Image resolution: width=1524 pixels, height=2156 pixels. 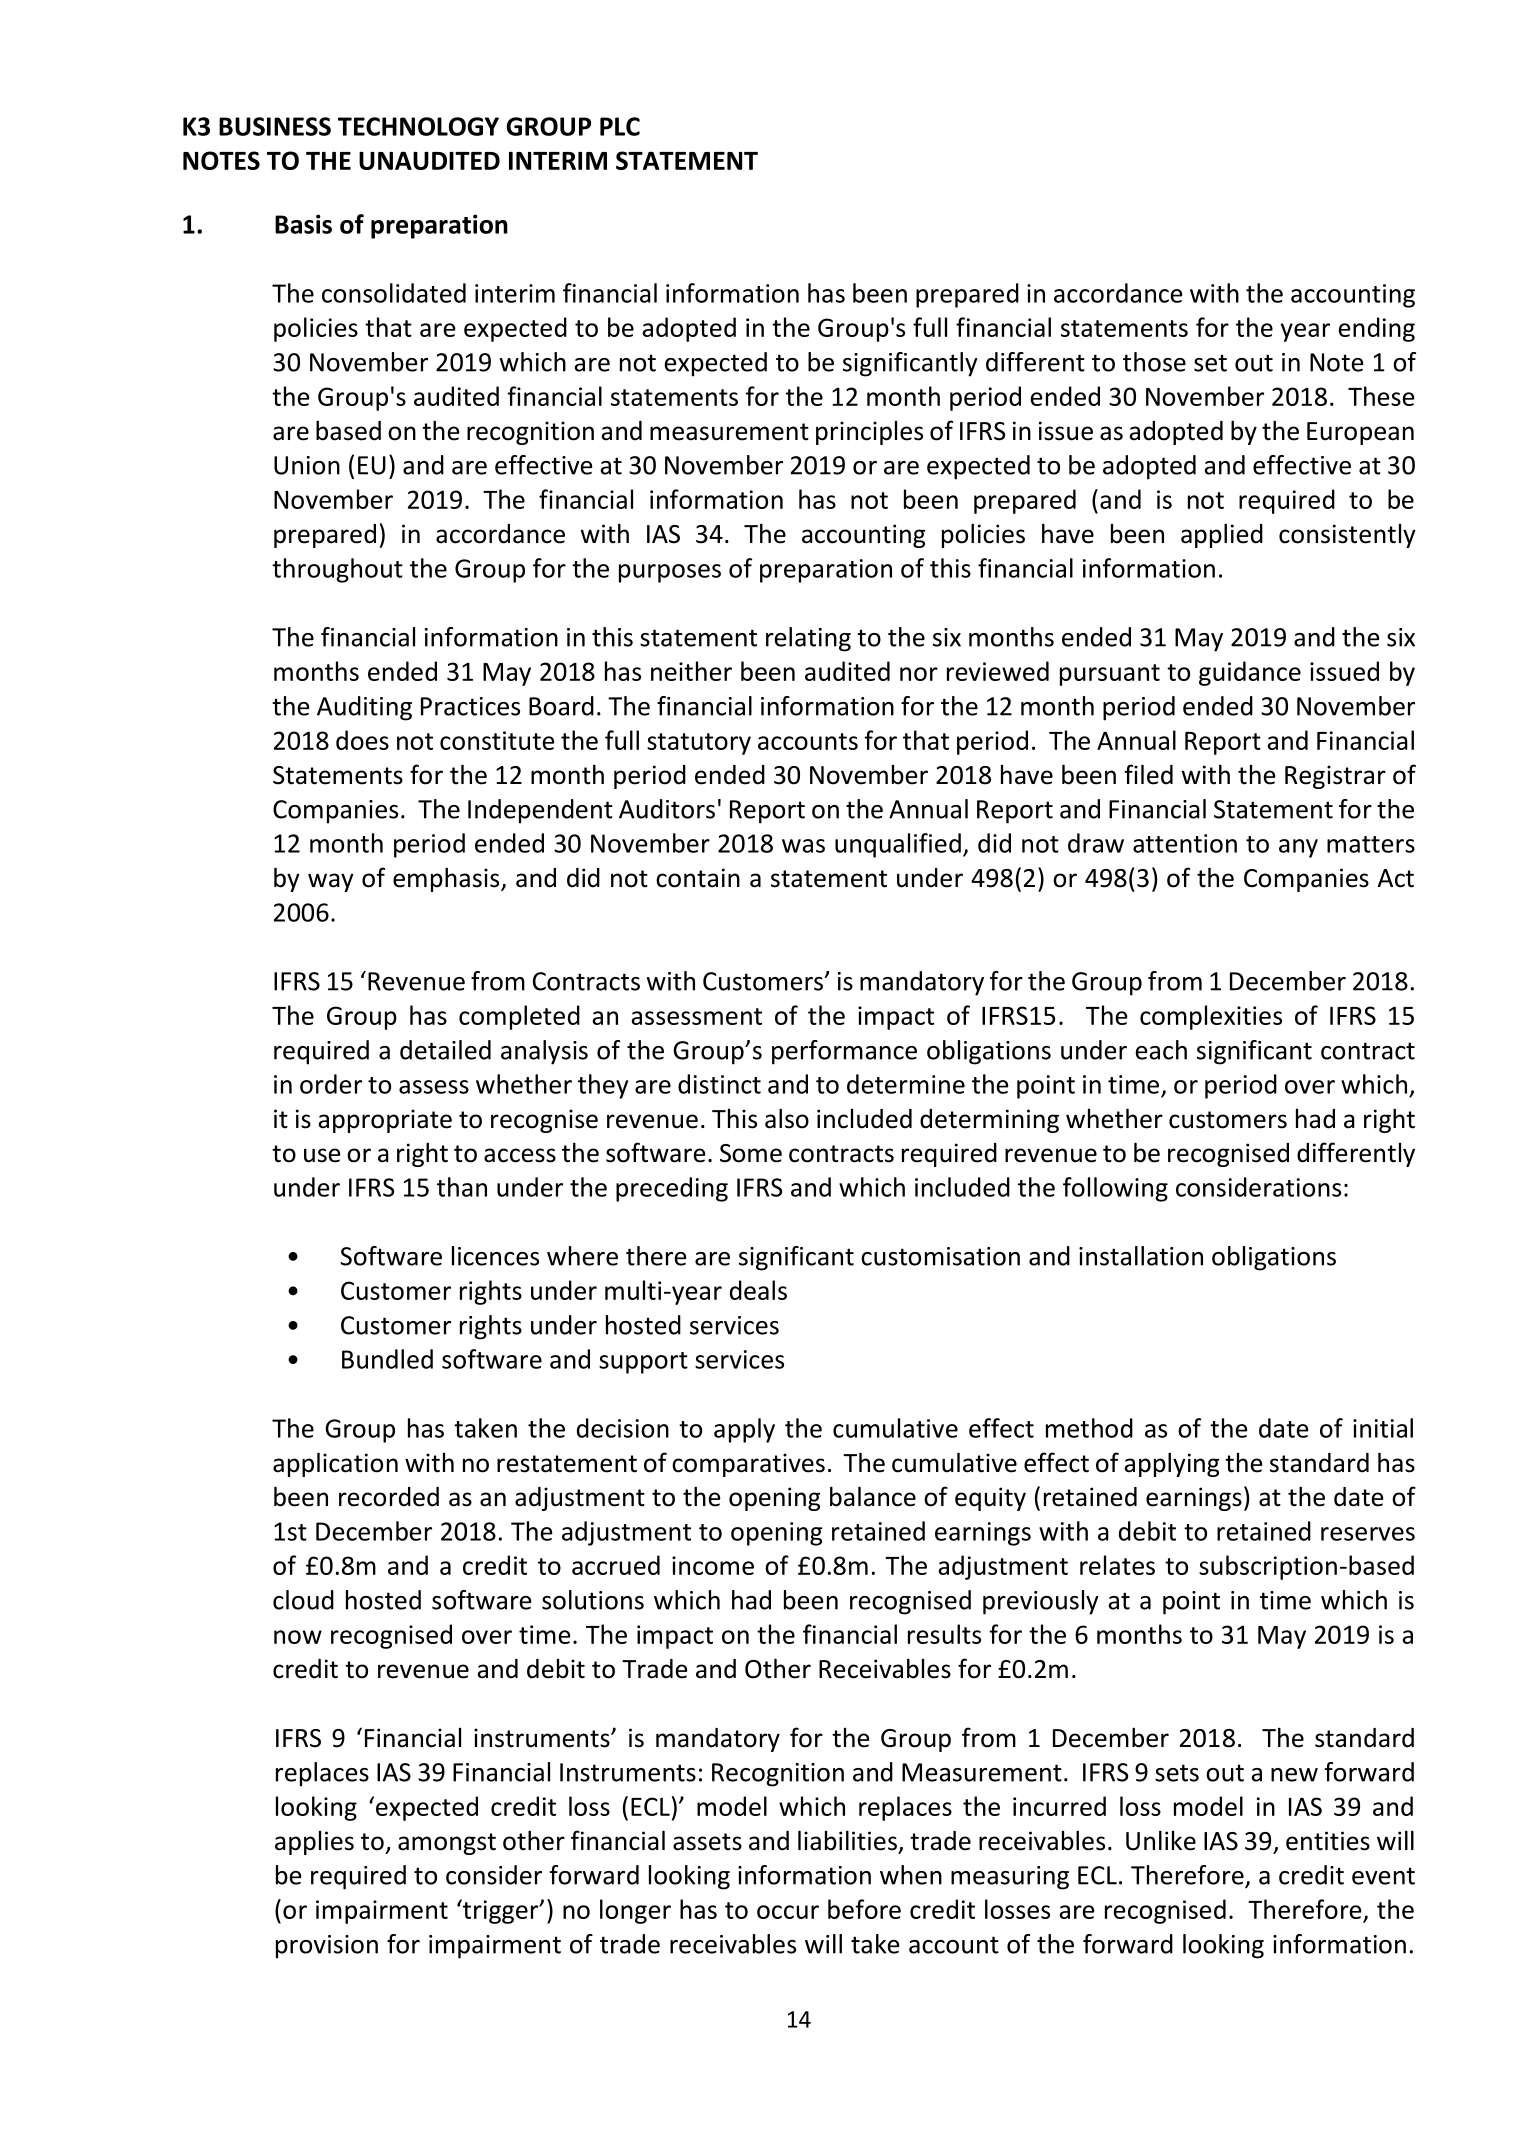 I want to click on detailed, so click(x=445, y=1050).
